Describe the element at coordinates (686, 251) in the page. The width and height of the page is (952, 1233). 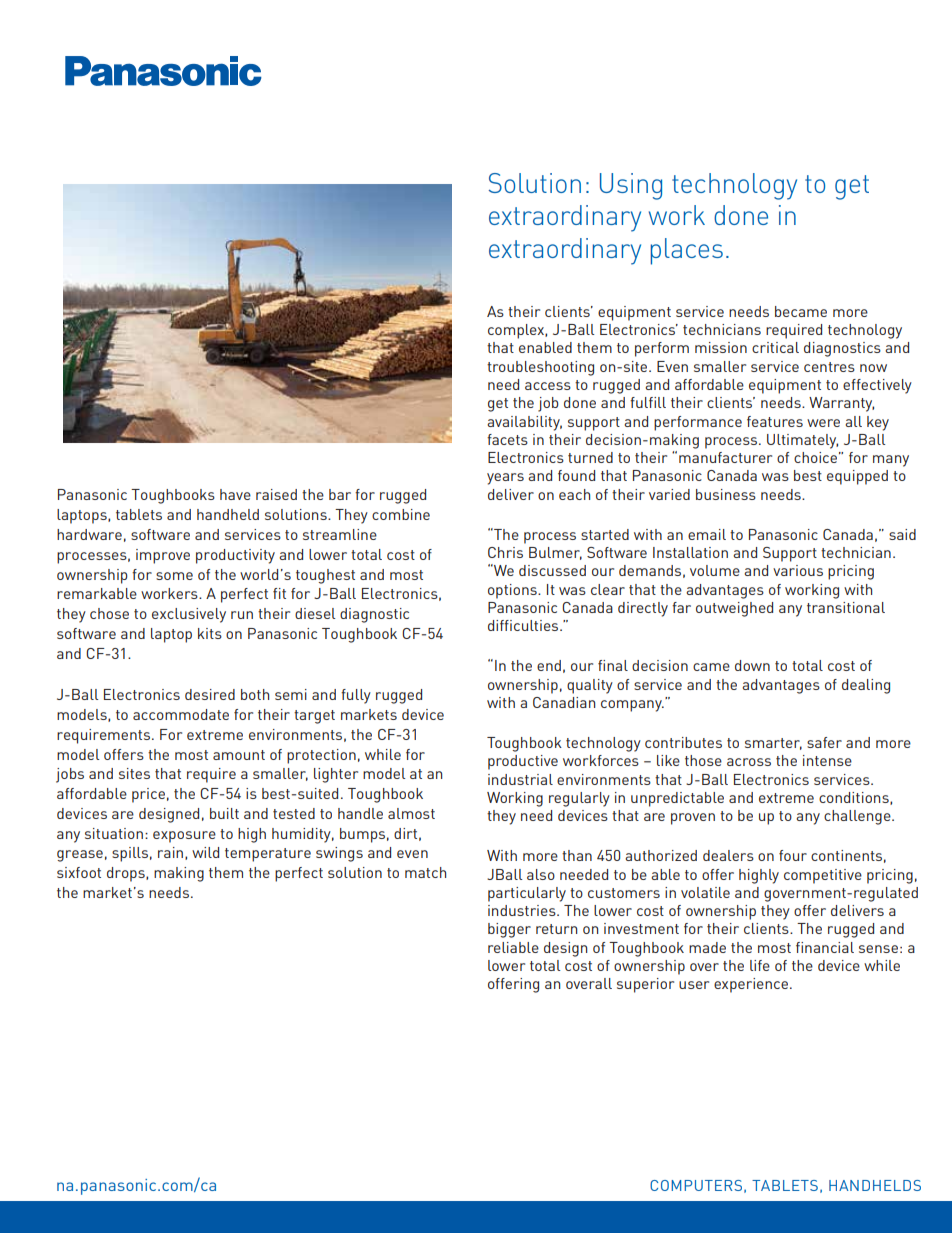
I see `places` at that location.
